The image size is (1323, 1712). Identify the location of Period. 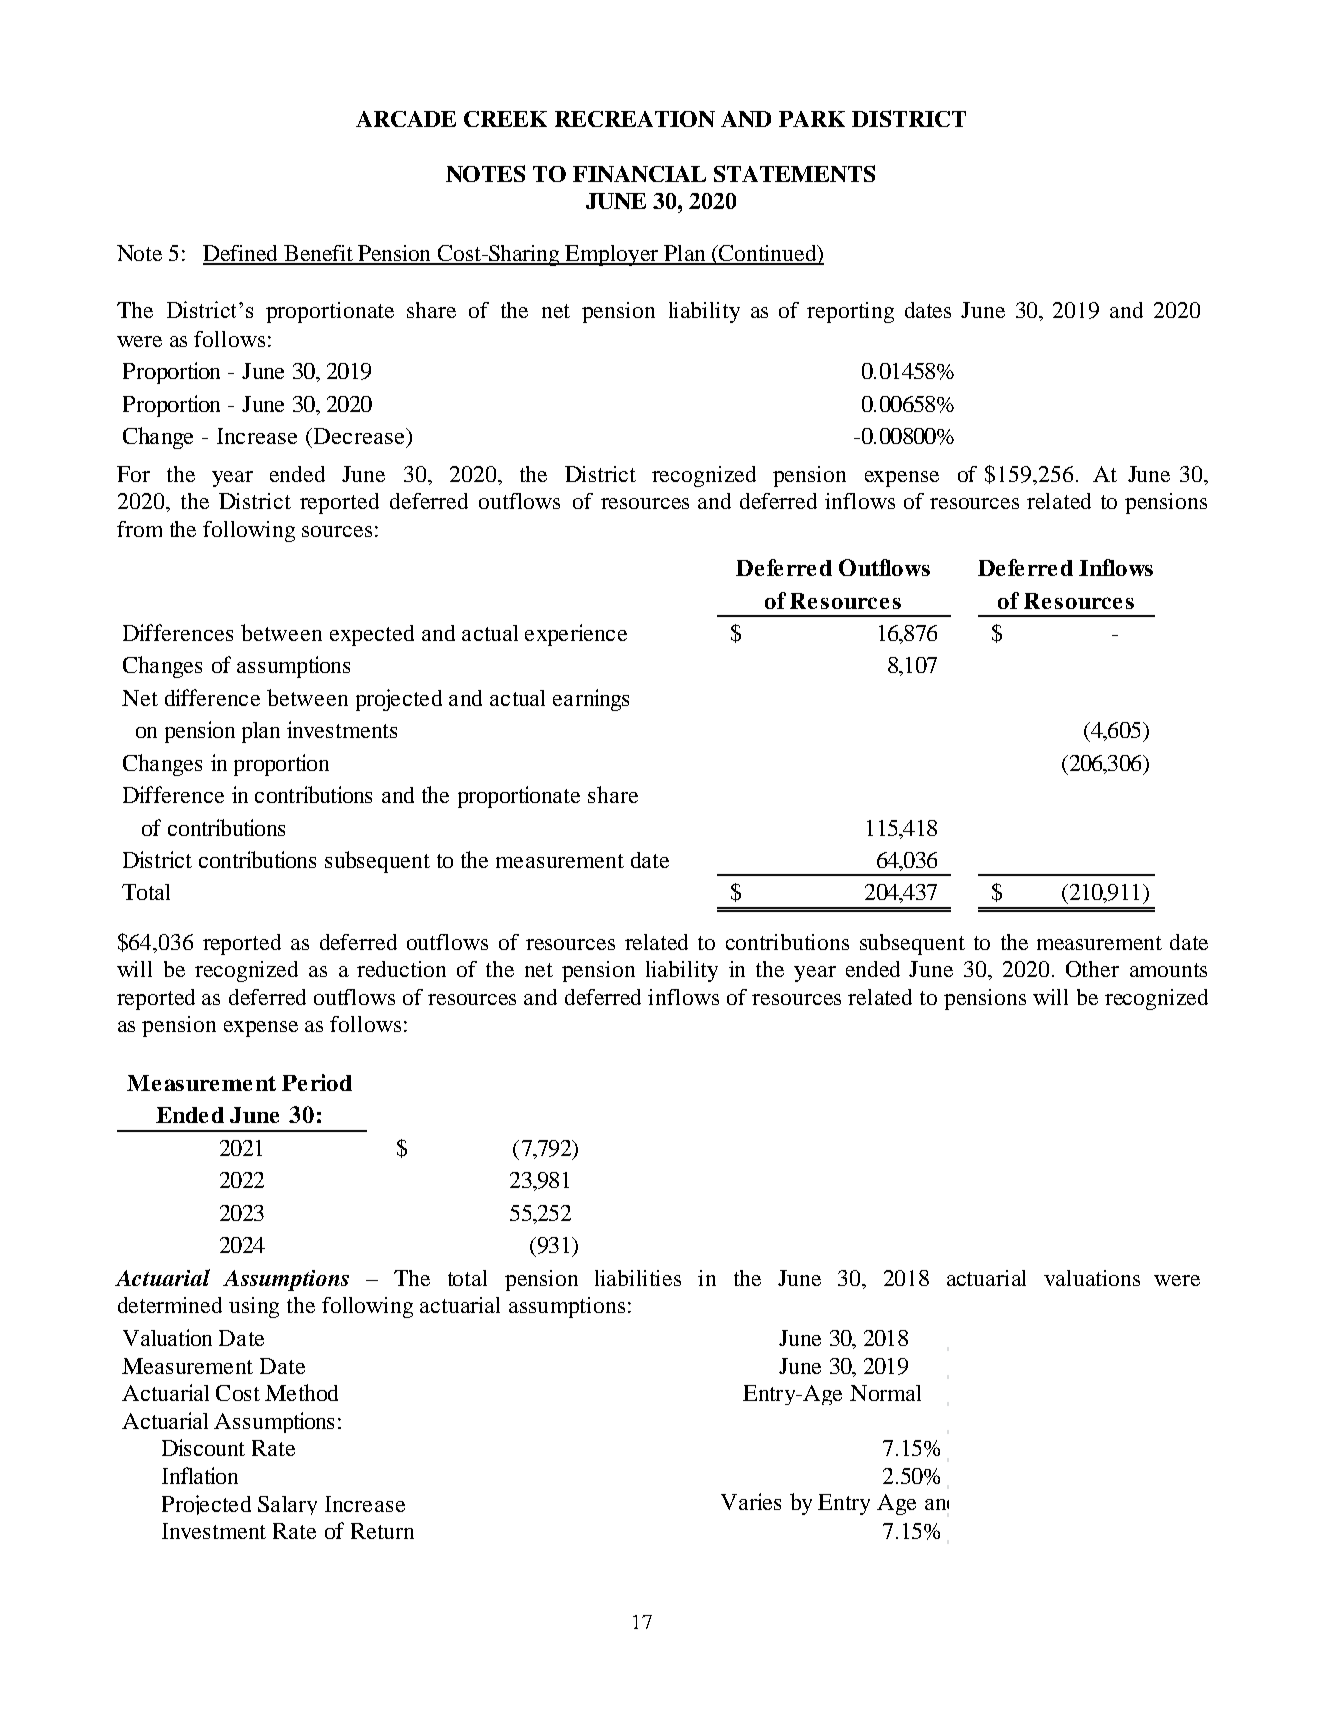
(317, 1082).
